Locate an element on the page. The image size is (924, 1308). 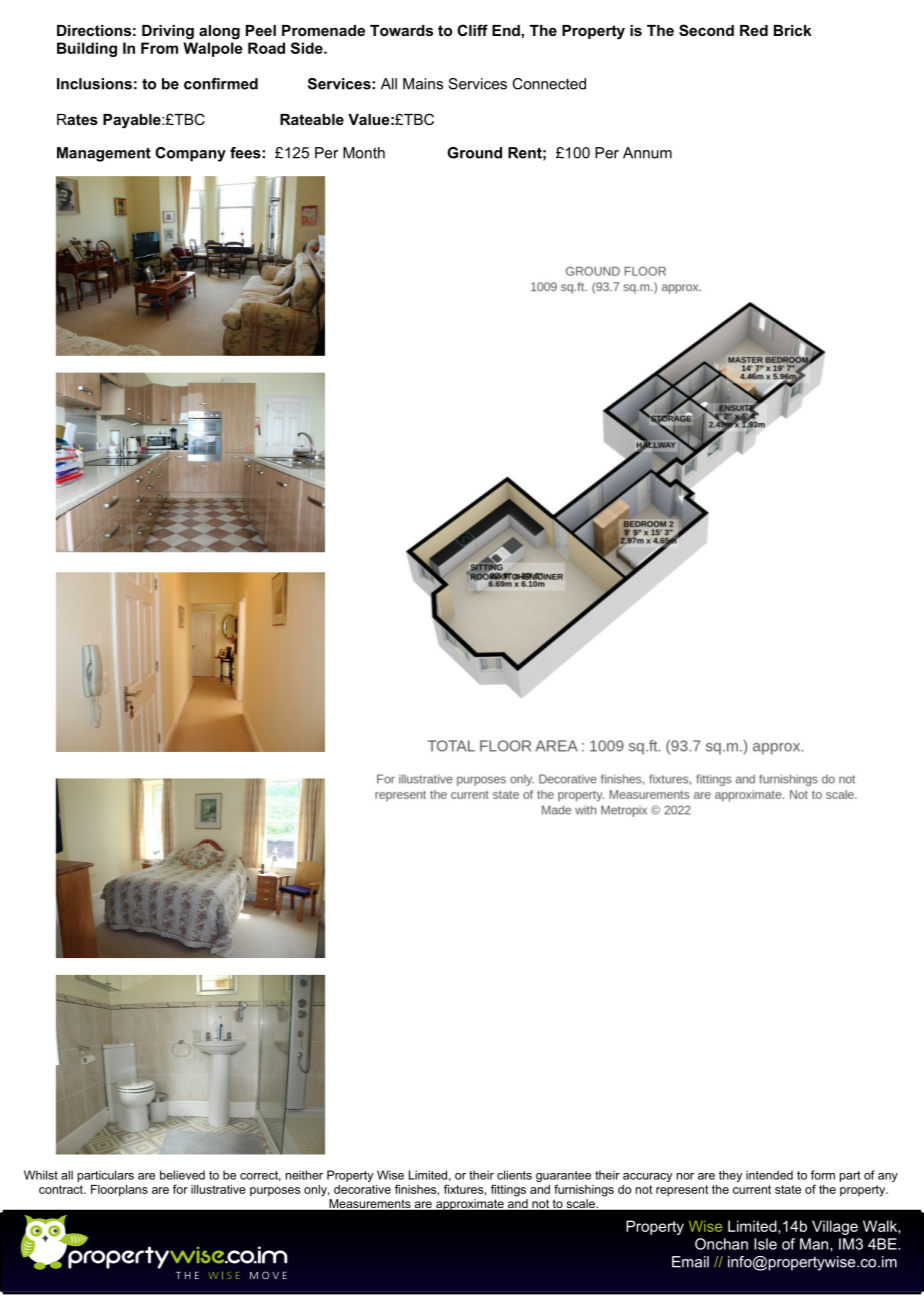
Red is located at coordinates (754, 30).
